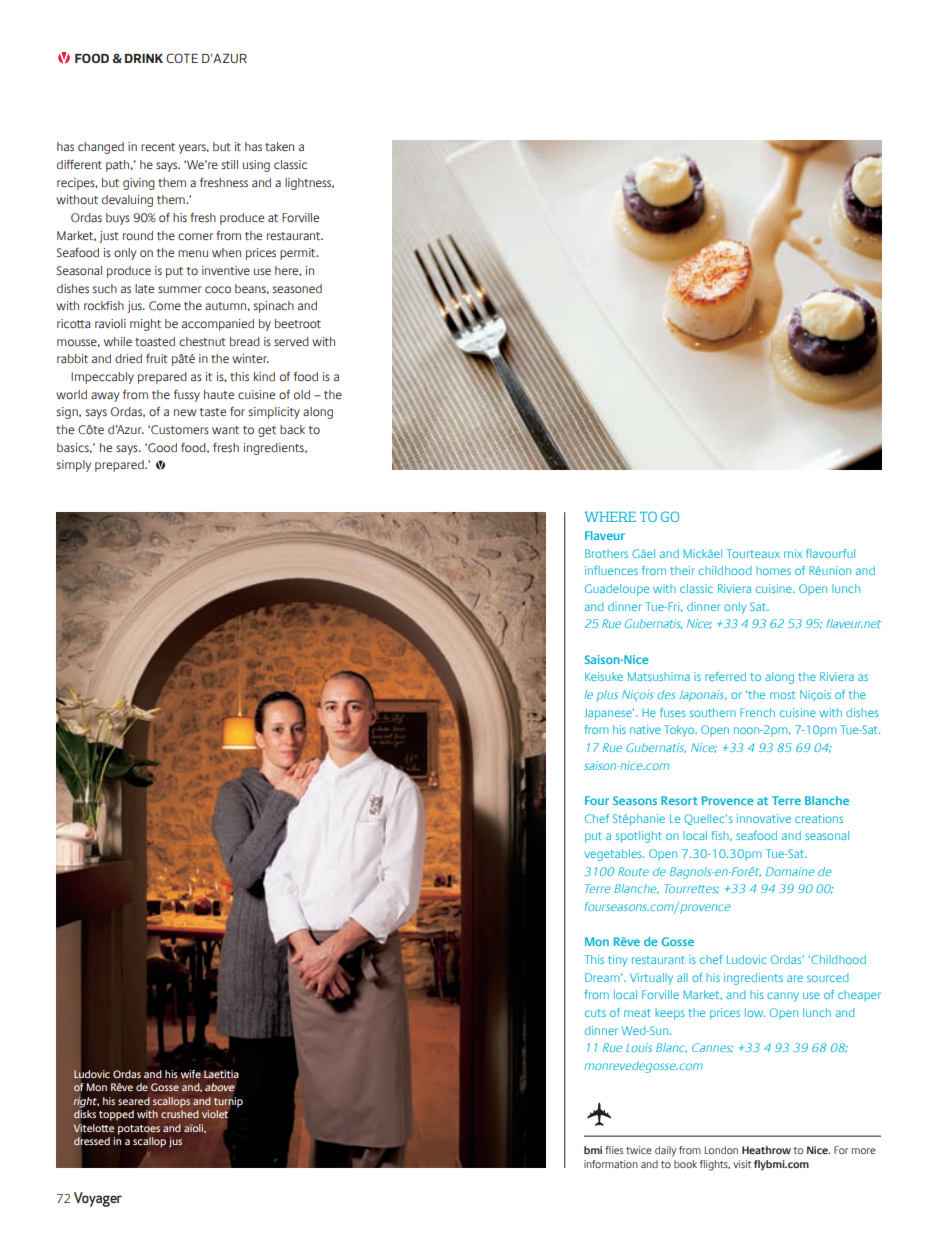 This page has height=1239, width=952. What do you see at coordinates (611, 1164) in the page?
I see `information` at bounding box center [611, 1164].
